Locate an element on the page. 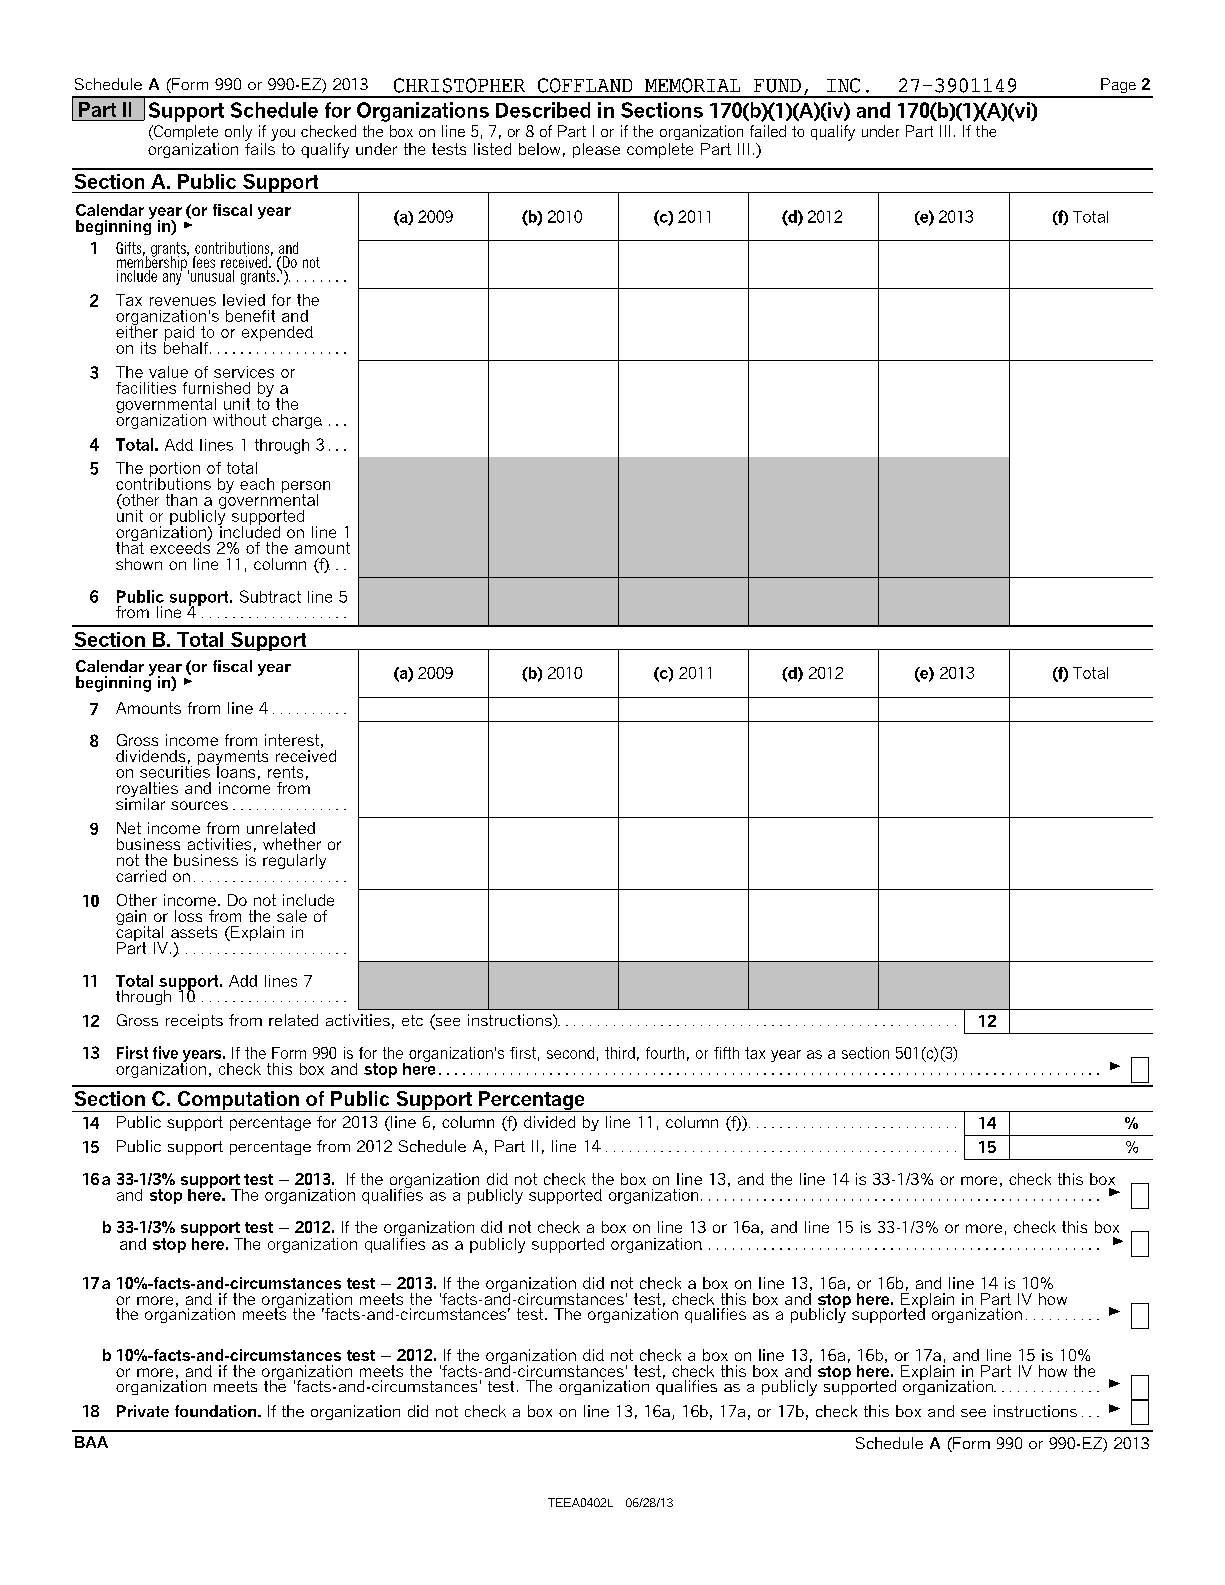 This document has height=1585, width=1225. Private is located at coordinates (143, 1411).
